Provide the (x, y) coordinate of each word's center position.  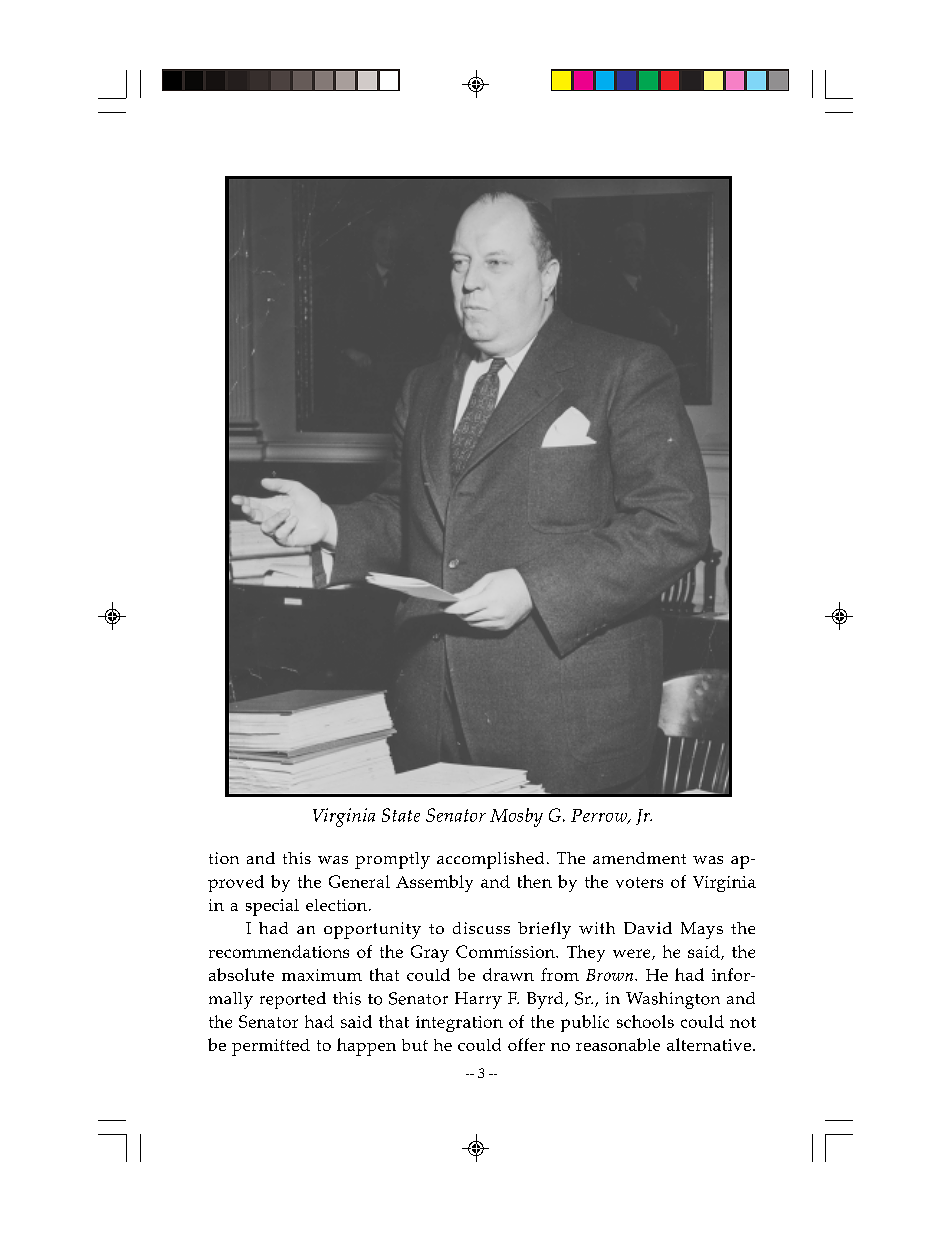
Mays (702, 930)
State (401, 815)
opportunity (372, 930)
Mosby (516, 817)
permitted (271, 1047)
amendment (639, 858)
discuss (481, 928)
